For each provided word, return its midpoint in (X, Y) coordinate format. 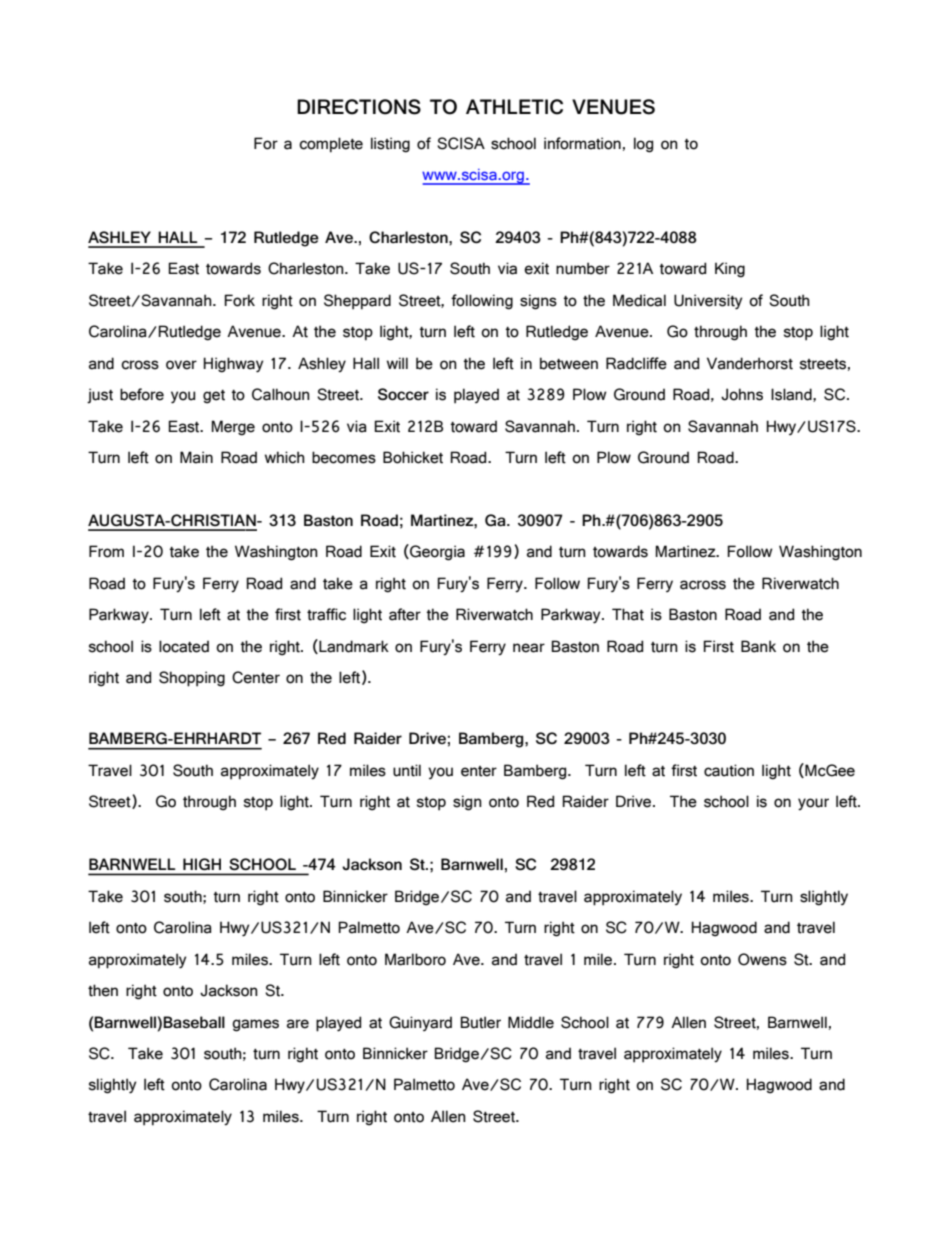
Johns (742, 394)
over (181, 365)
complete (331, 145)
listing (390, 145)
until (407, 770)
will (397, 363)
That (628, 614)
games (255, 1025)
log (643, 145)
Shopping (192, 679)
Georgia (436, 552)
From (106, 551)
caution (729, 770)
